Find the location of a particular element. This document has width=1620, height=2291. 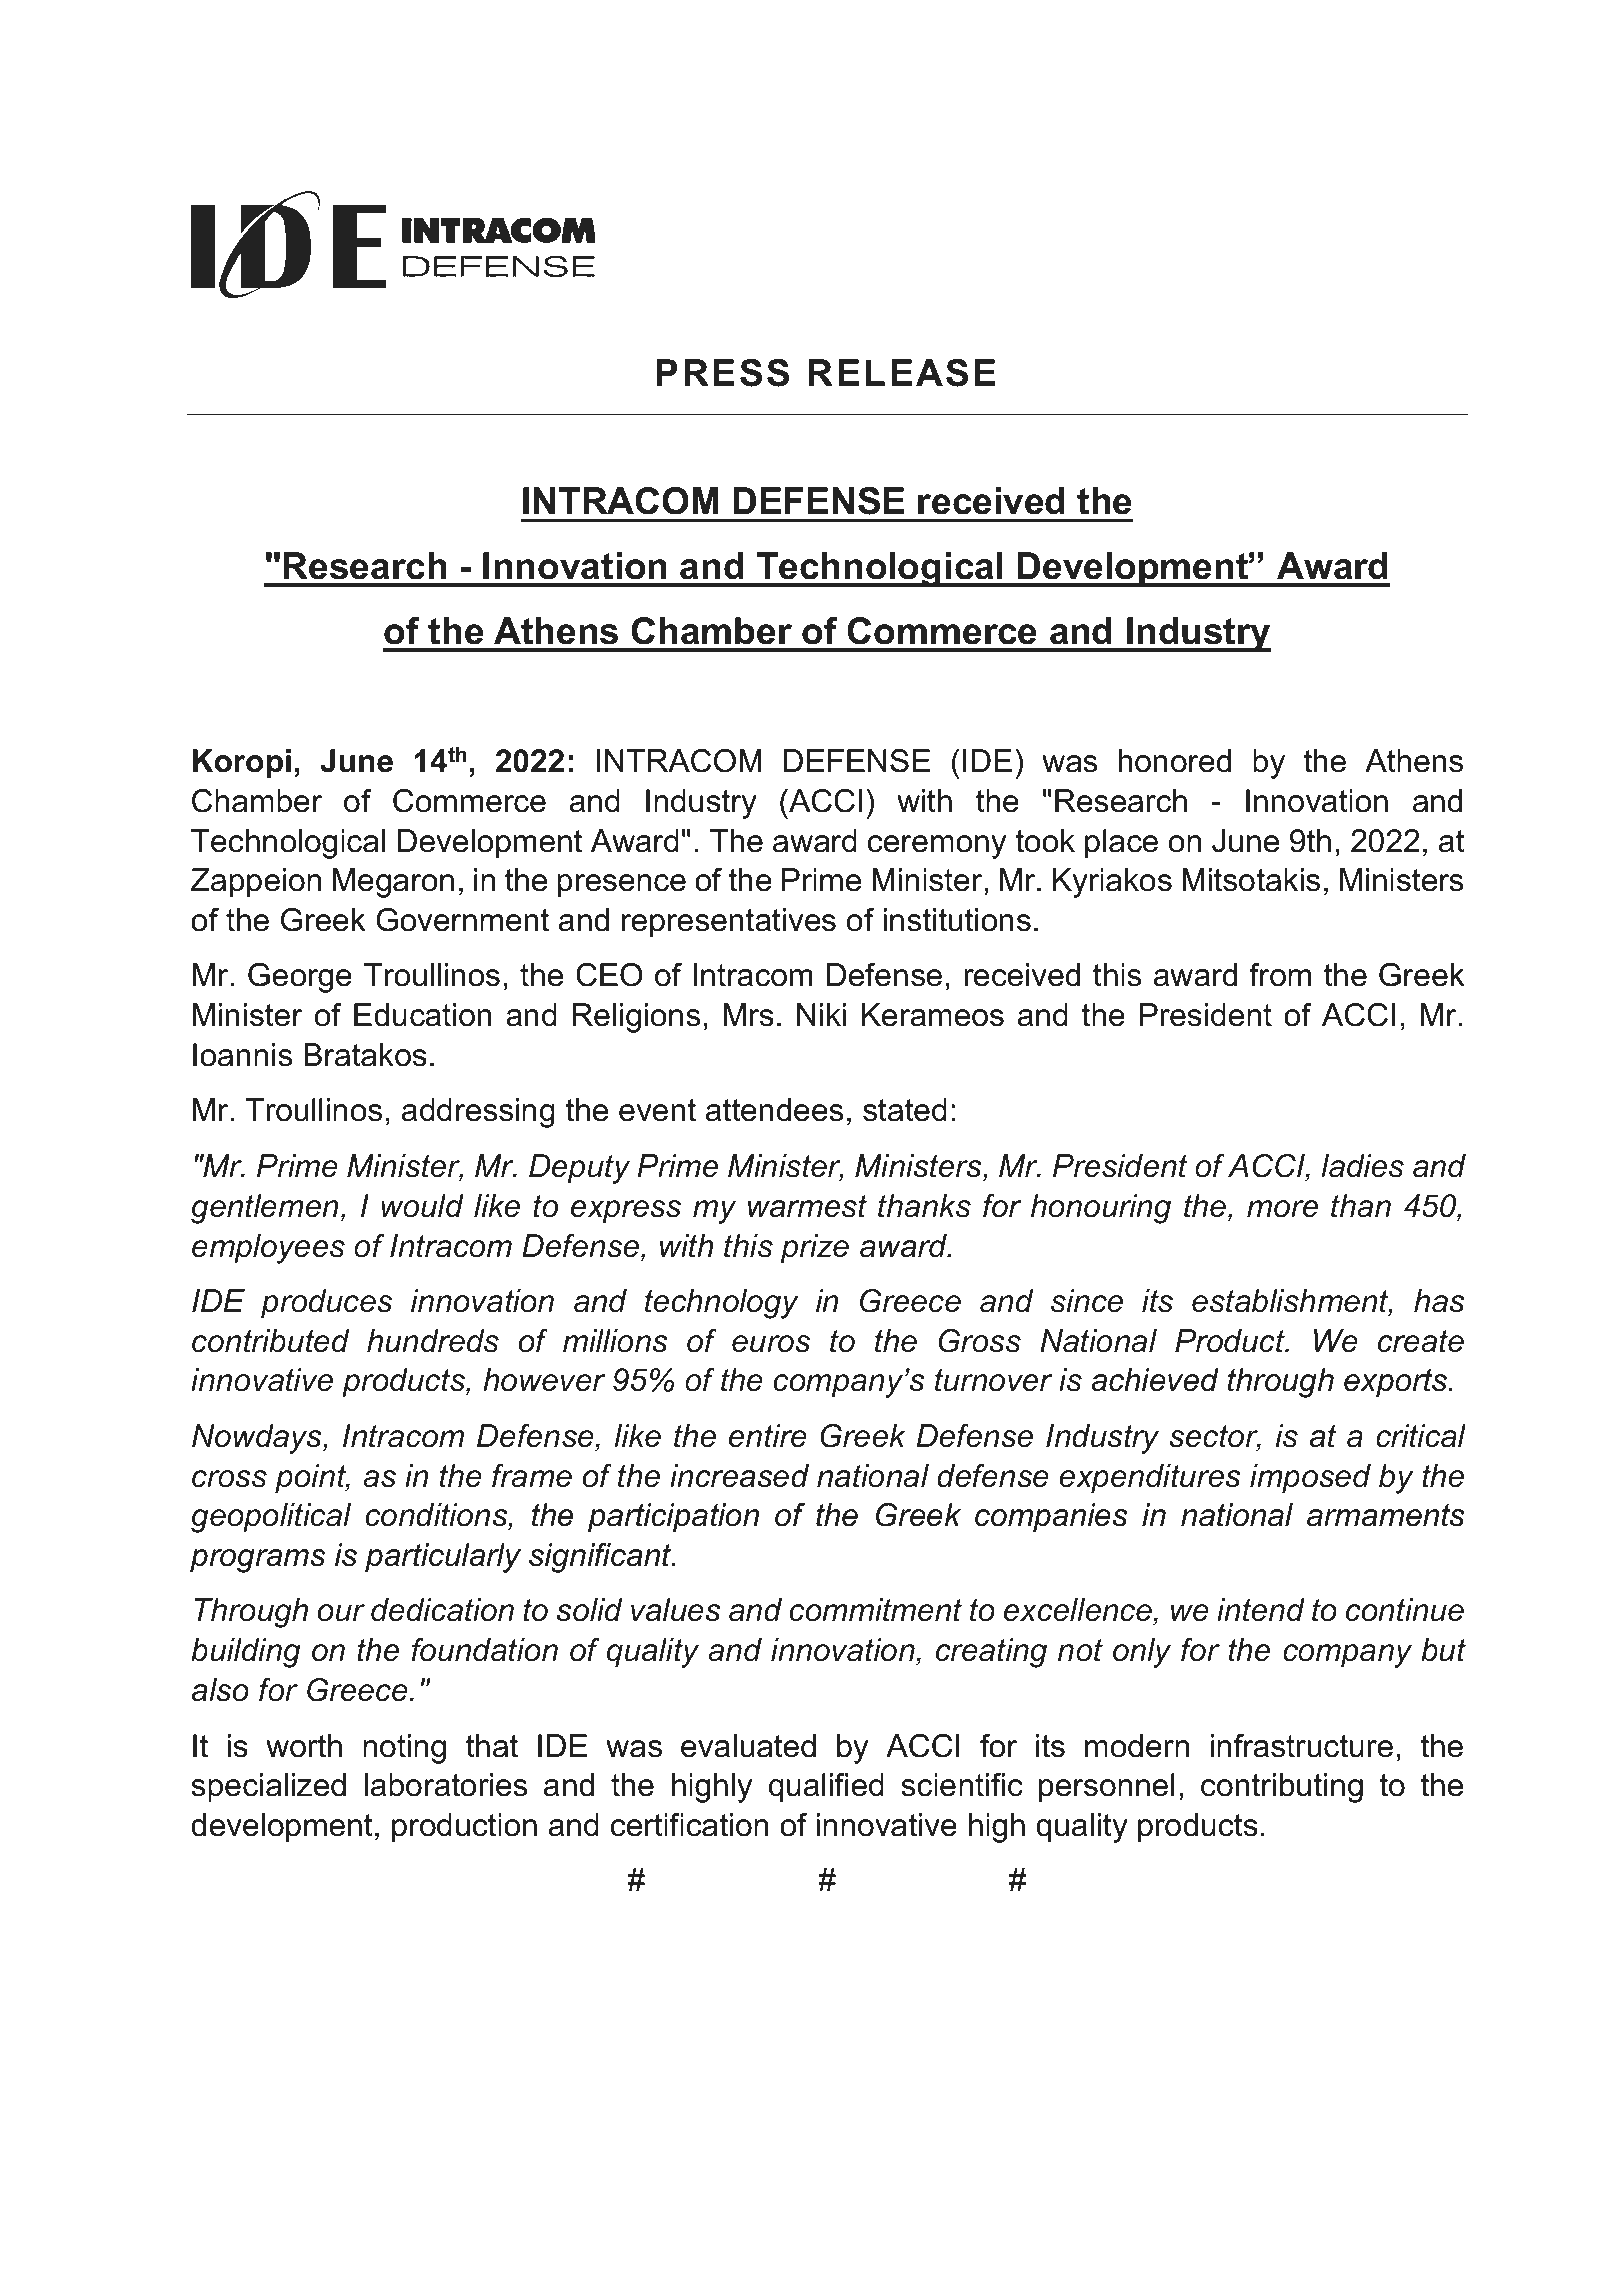

place is located at coordinates (1121, 844).
